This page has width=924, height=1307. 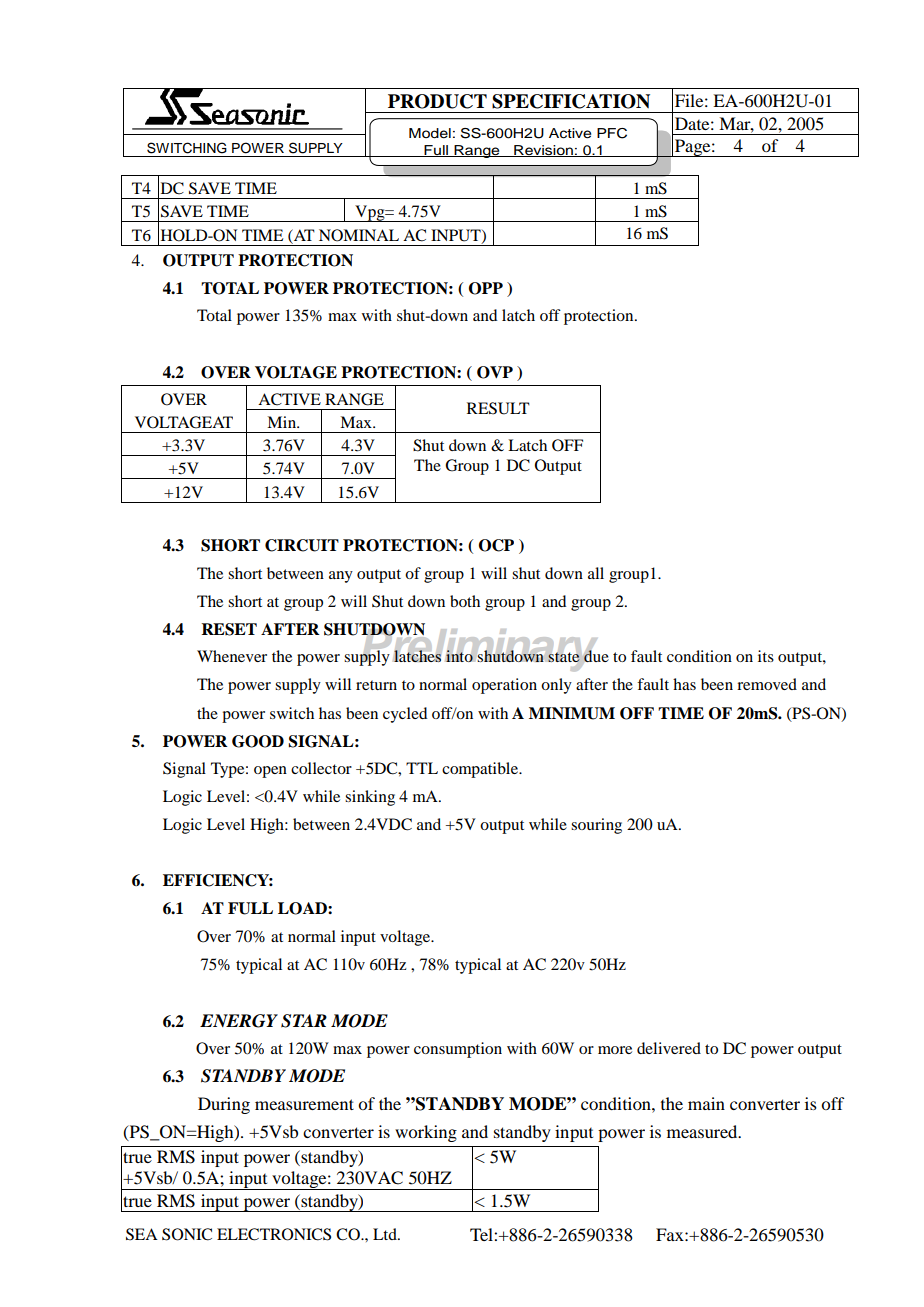 I want to click on NOMINAL, so click(x=359, y=235).
